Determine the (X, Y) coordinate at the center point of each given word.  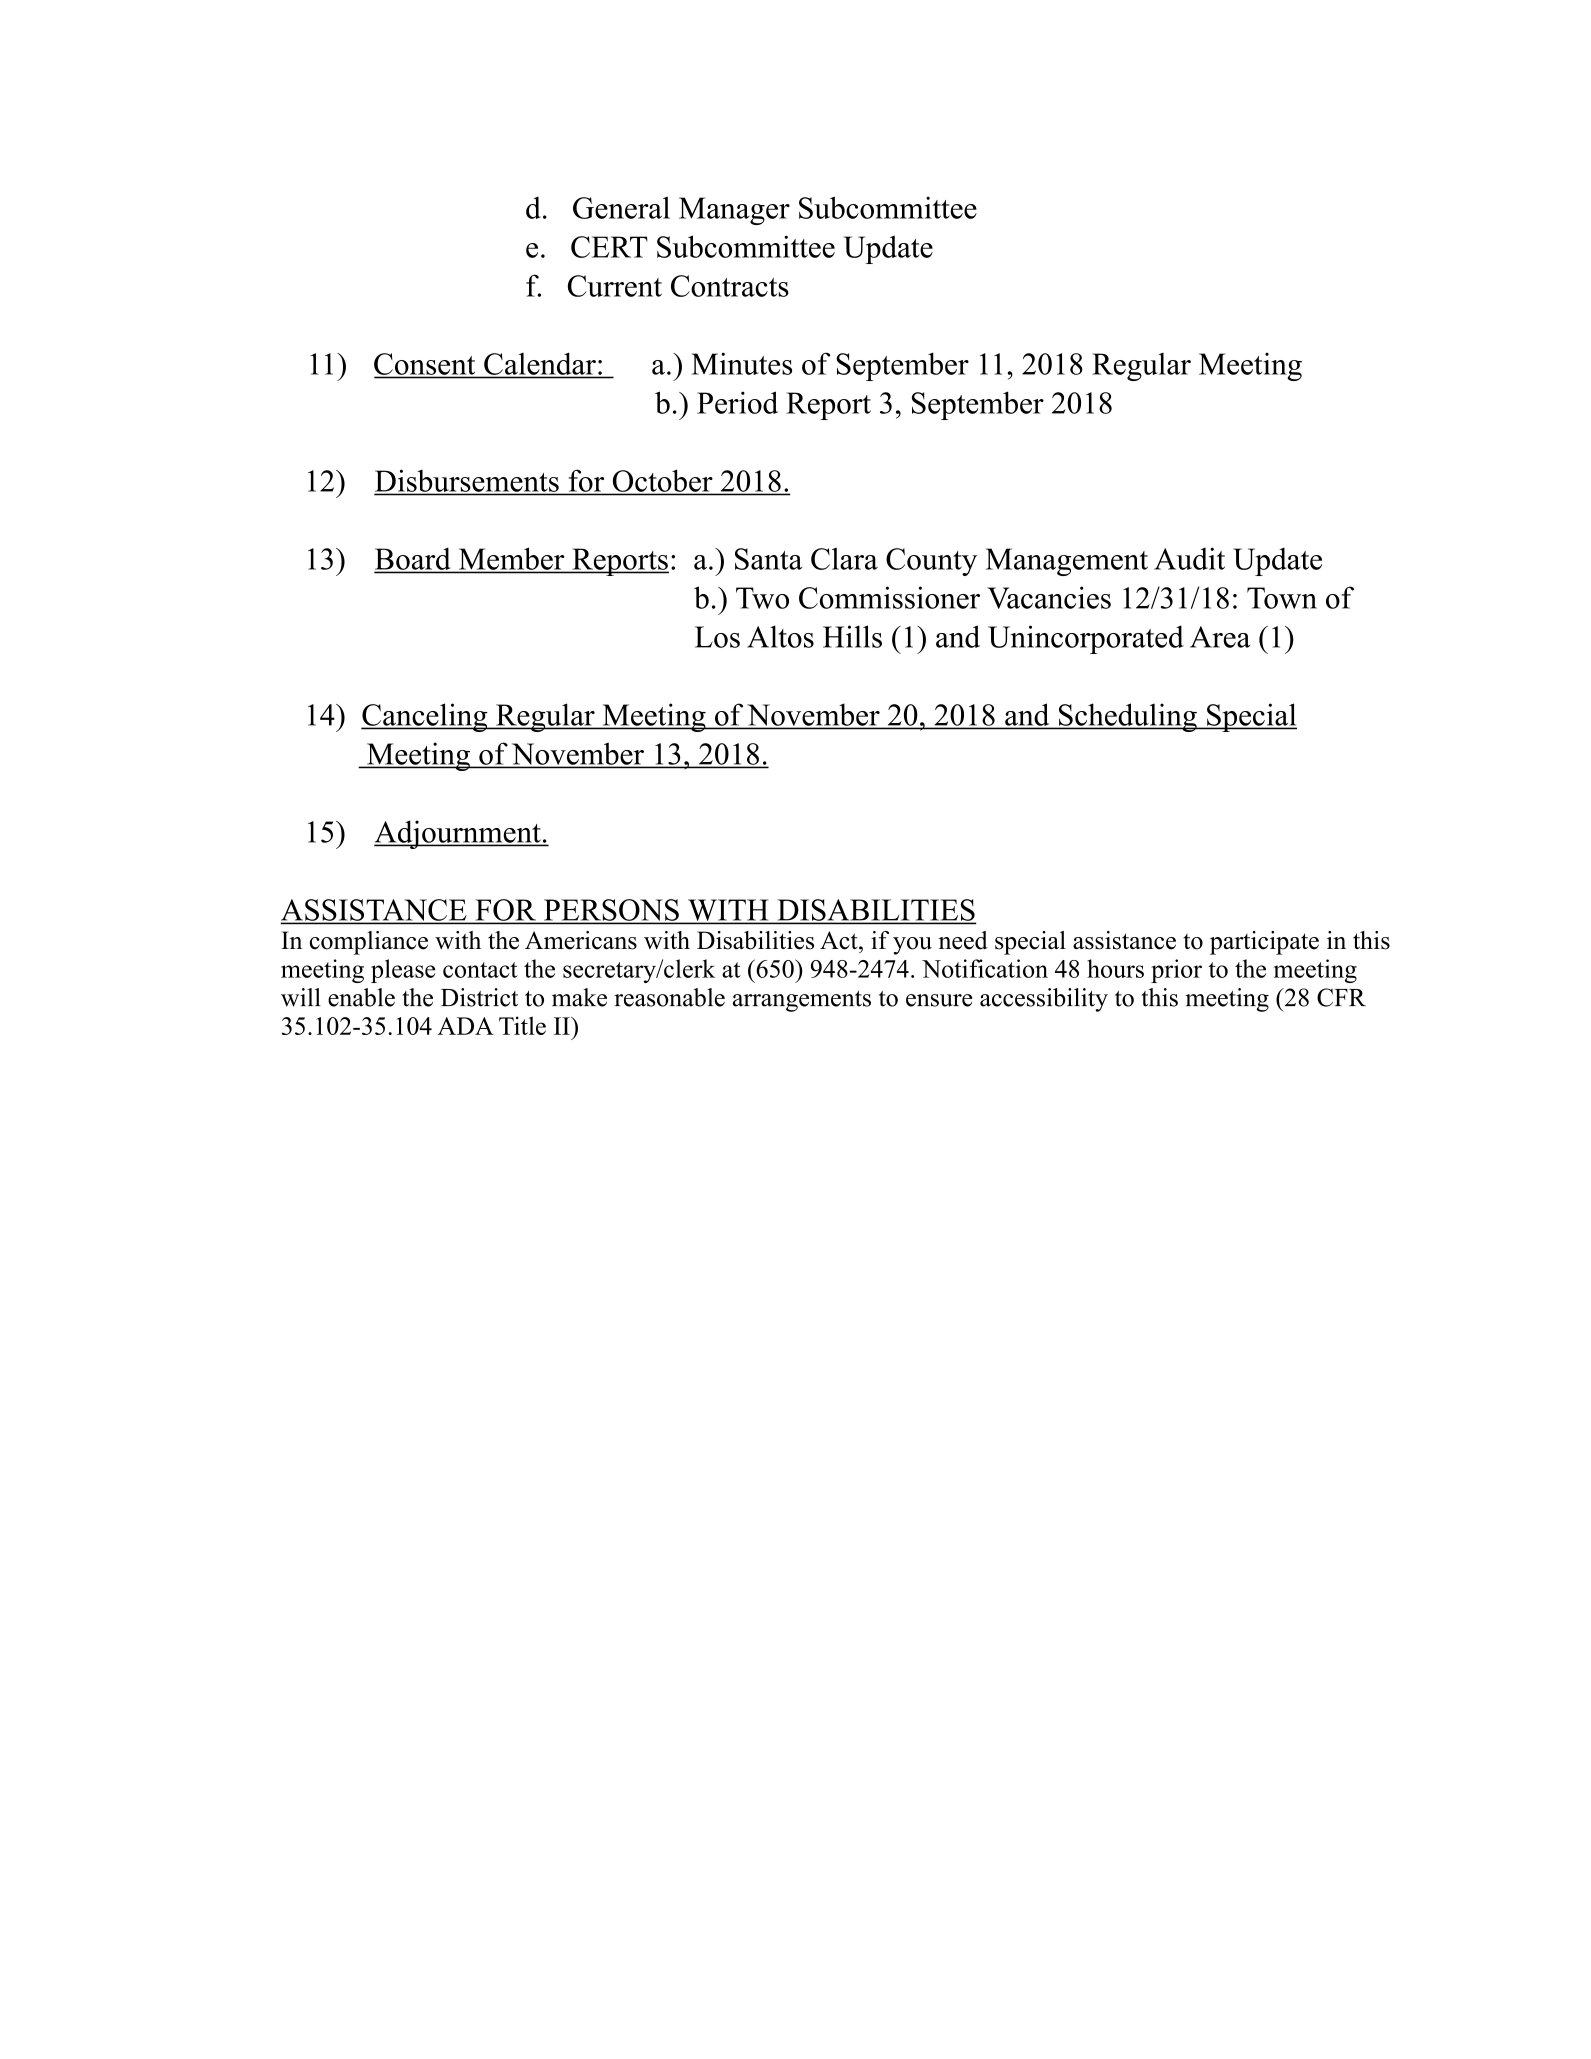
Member (511, 559)
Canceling (425, 717)
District (479, 997)
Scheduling (1127, 717)
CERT (609, 247)
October (663, 481)
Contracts (730, 286)
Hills (852, 636)
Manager (734, 211)
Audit (1189, 558)
